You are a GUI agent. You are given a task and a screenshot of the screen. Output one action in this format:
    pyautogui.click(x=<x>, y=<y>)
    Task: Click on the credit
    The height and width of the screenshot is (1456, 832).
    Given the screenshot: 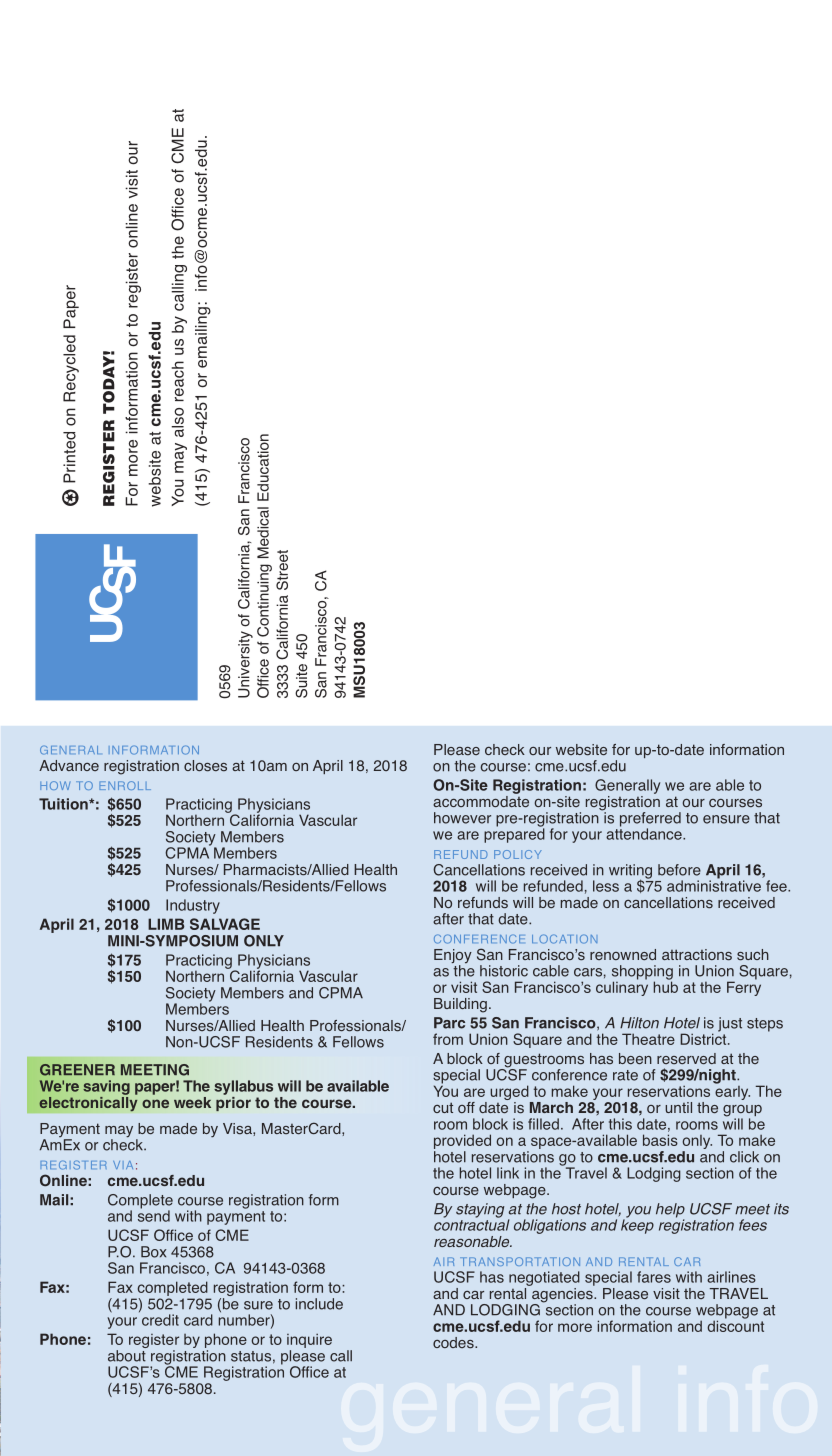 What is the action you would take?
    pyautogui.click(x=160, y=1320)
